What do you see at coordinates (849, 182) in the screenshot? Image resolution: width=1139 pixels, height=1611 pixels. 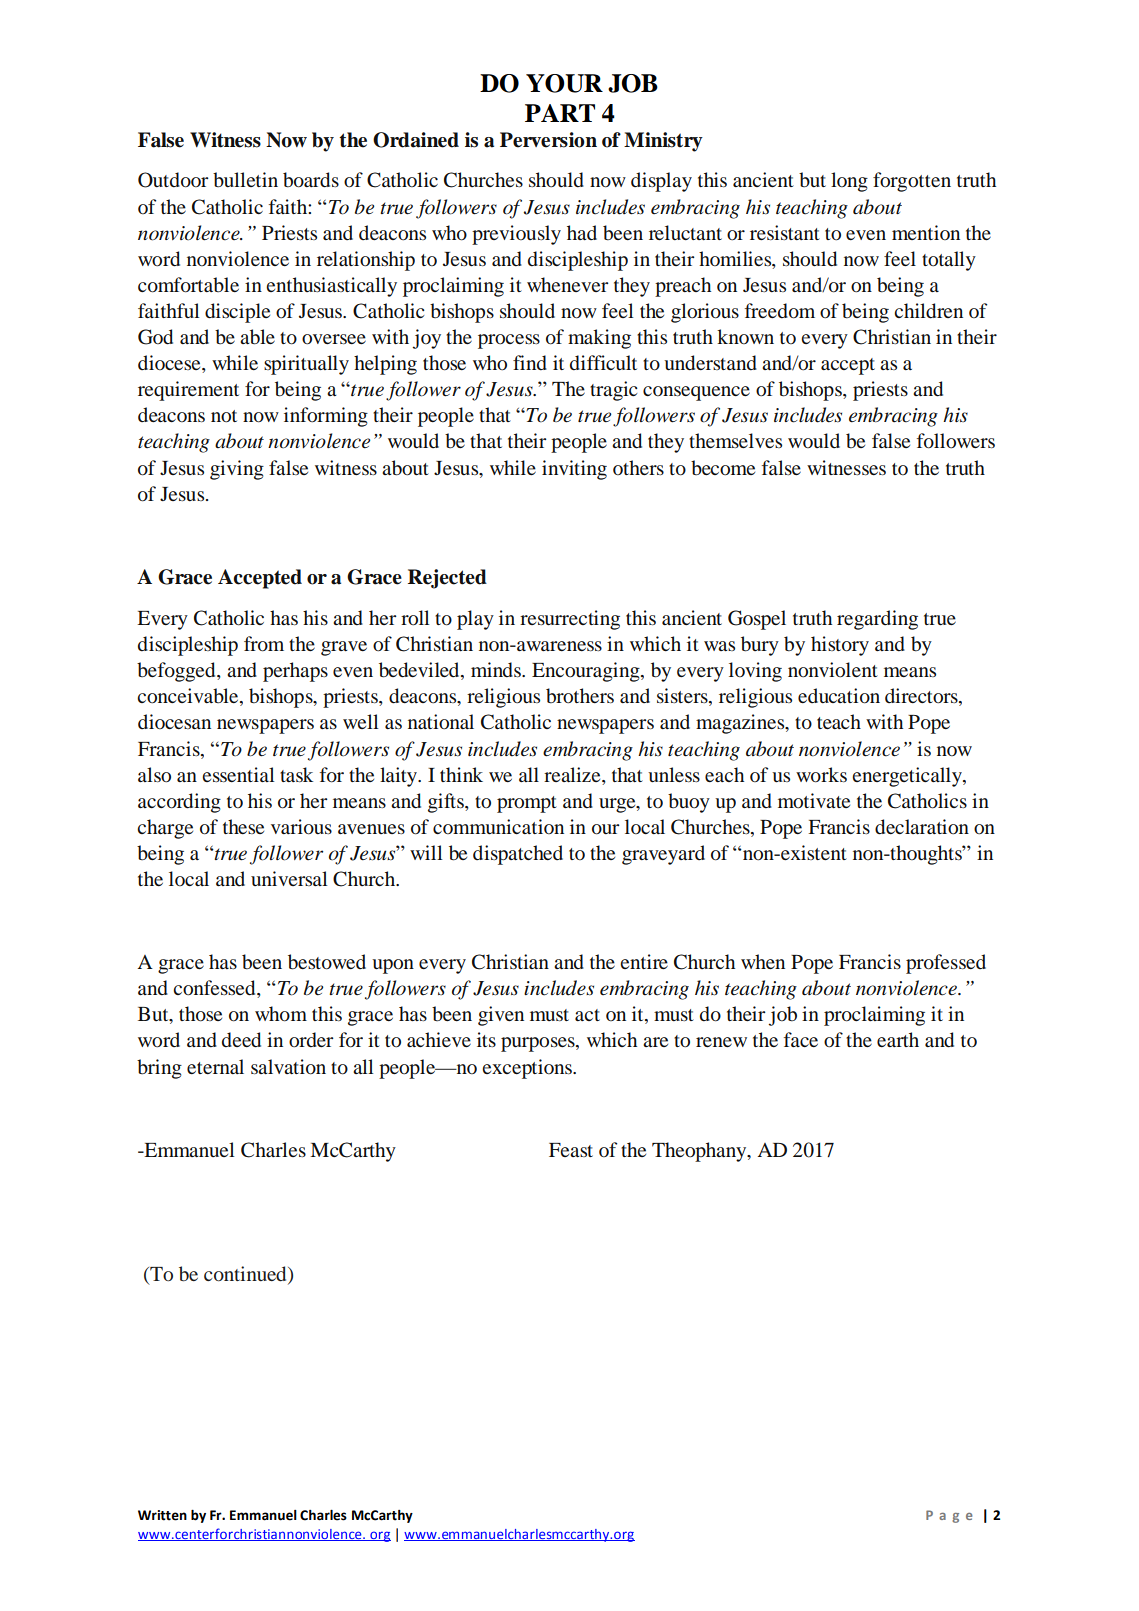 I see `long` at bounding box center [849, 182].
